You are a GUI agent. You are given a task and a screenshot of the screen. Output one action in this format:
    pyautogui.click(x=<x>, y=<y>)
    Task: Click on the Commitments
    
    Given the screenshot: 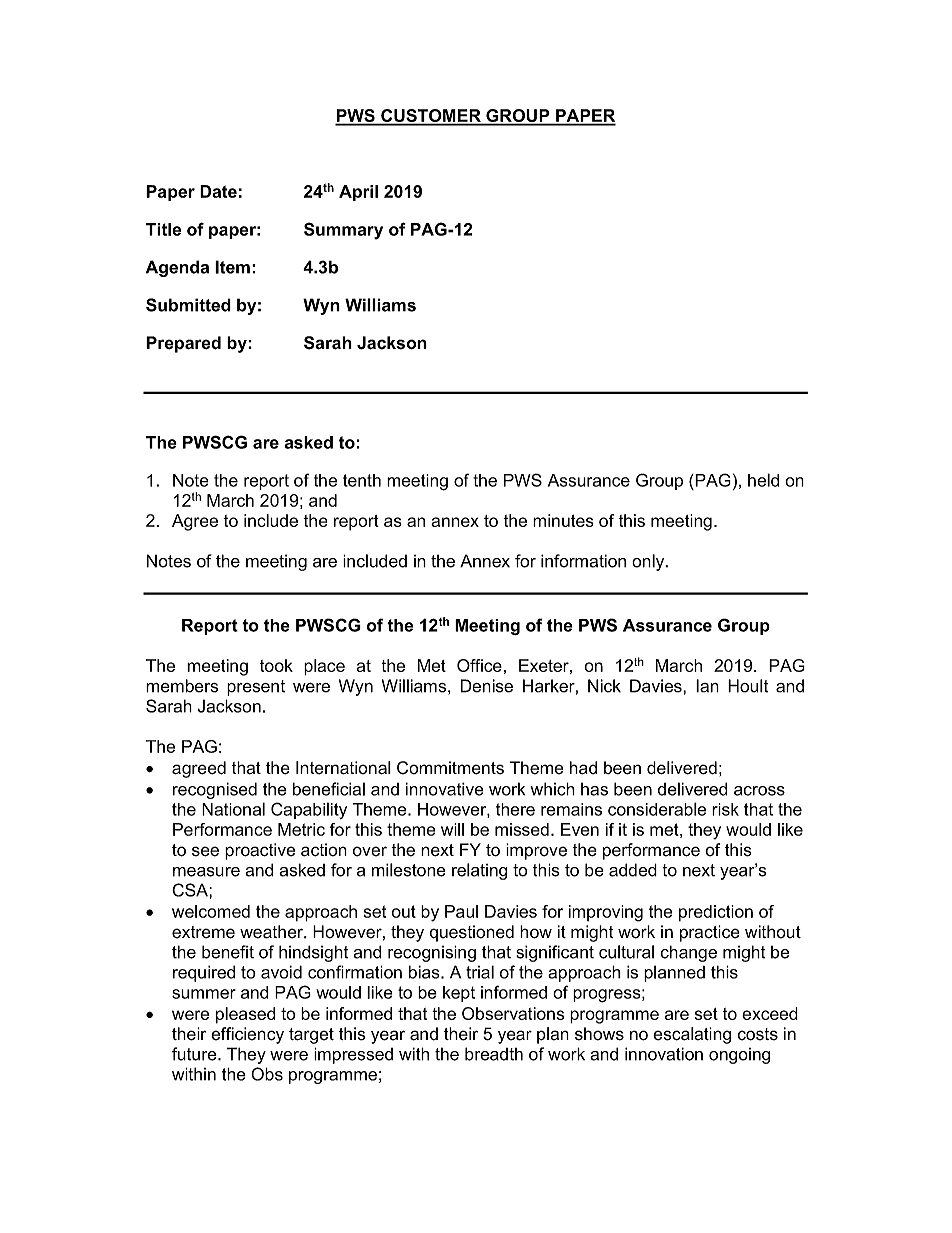 What is the action you would take?
    pyautogui.click(x=450, y=768)
